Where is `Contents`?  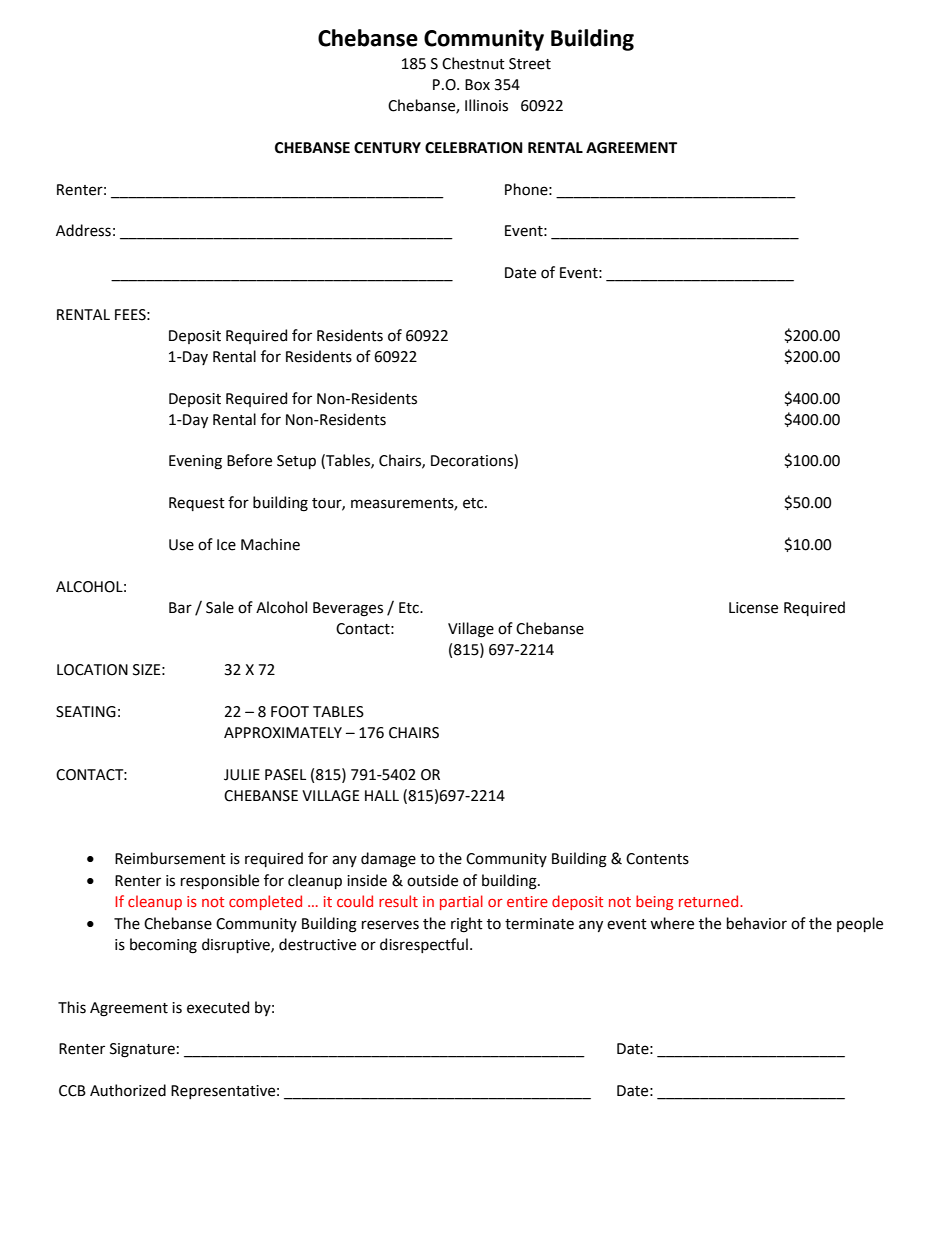
Contents is located at coordinates (657, 859).
